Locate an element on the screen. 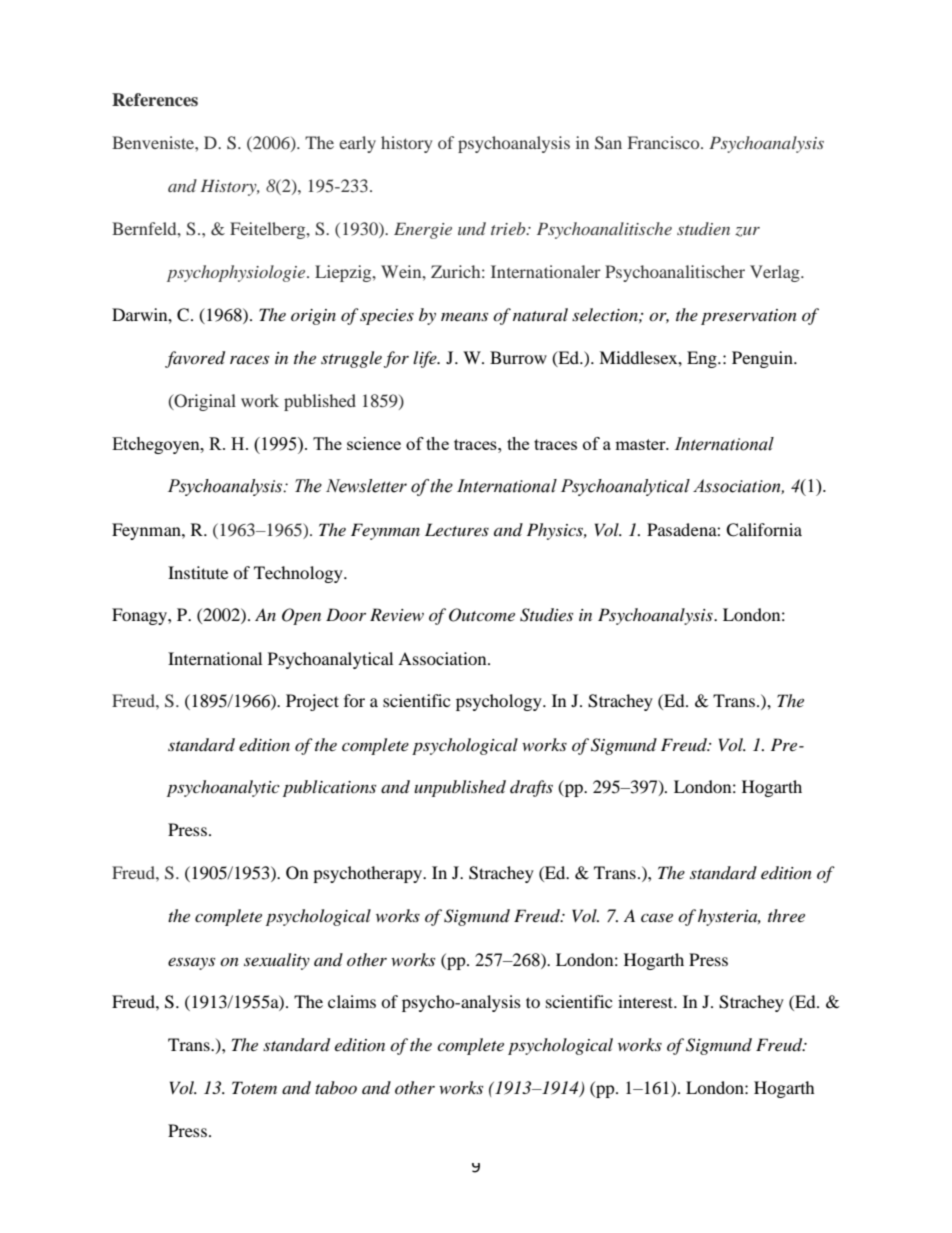  early is located at coordinates (357, 144).
